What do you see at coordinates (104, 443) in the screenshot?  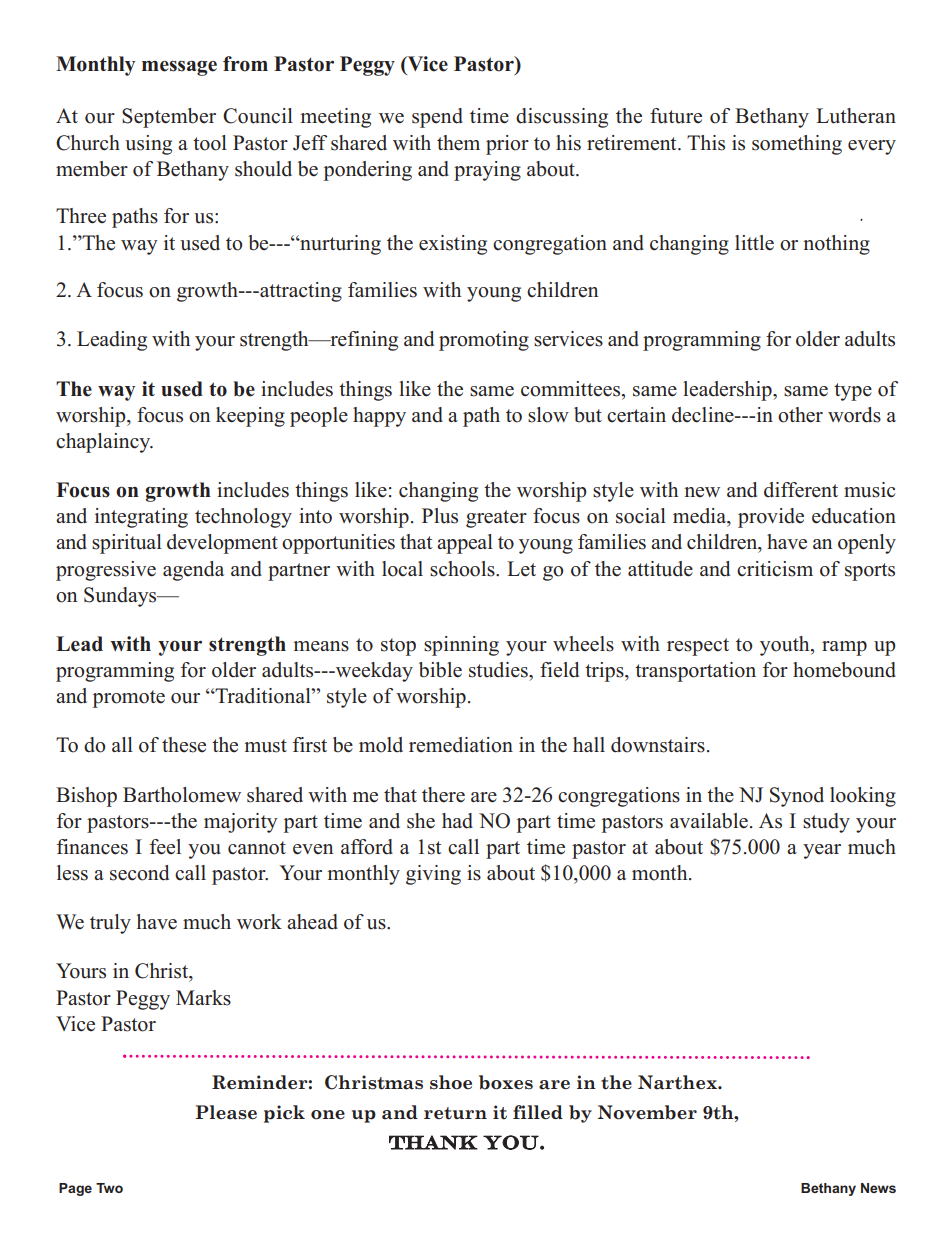 I see `chaplaincy` at bounding box center [104, 443].
